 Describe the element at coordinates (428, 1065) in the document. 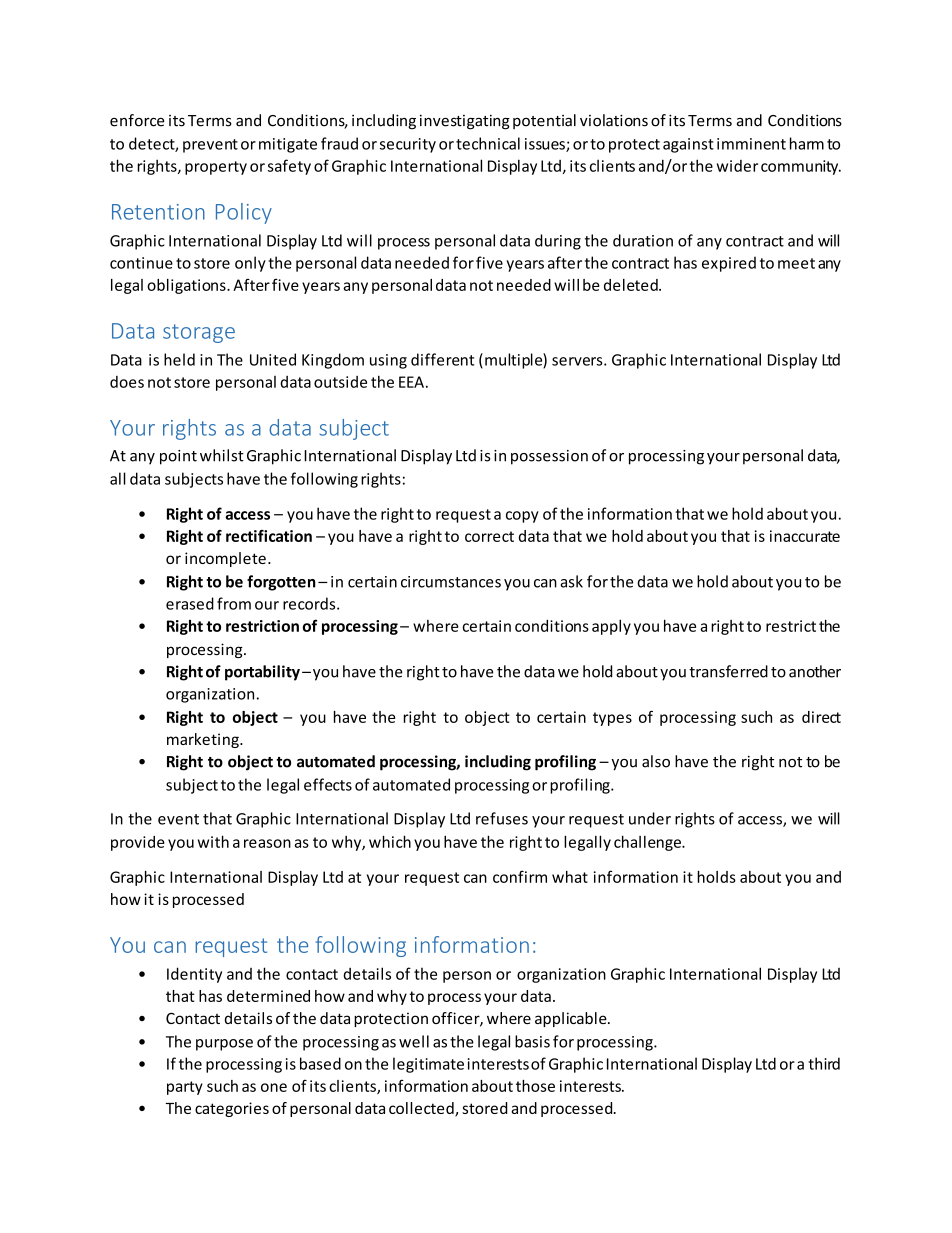

I see `legitimate` at that location.
